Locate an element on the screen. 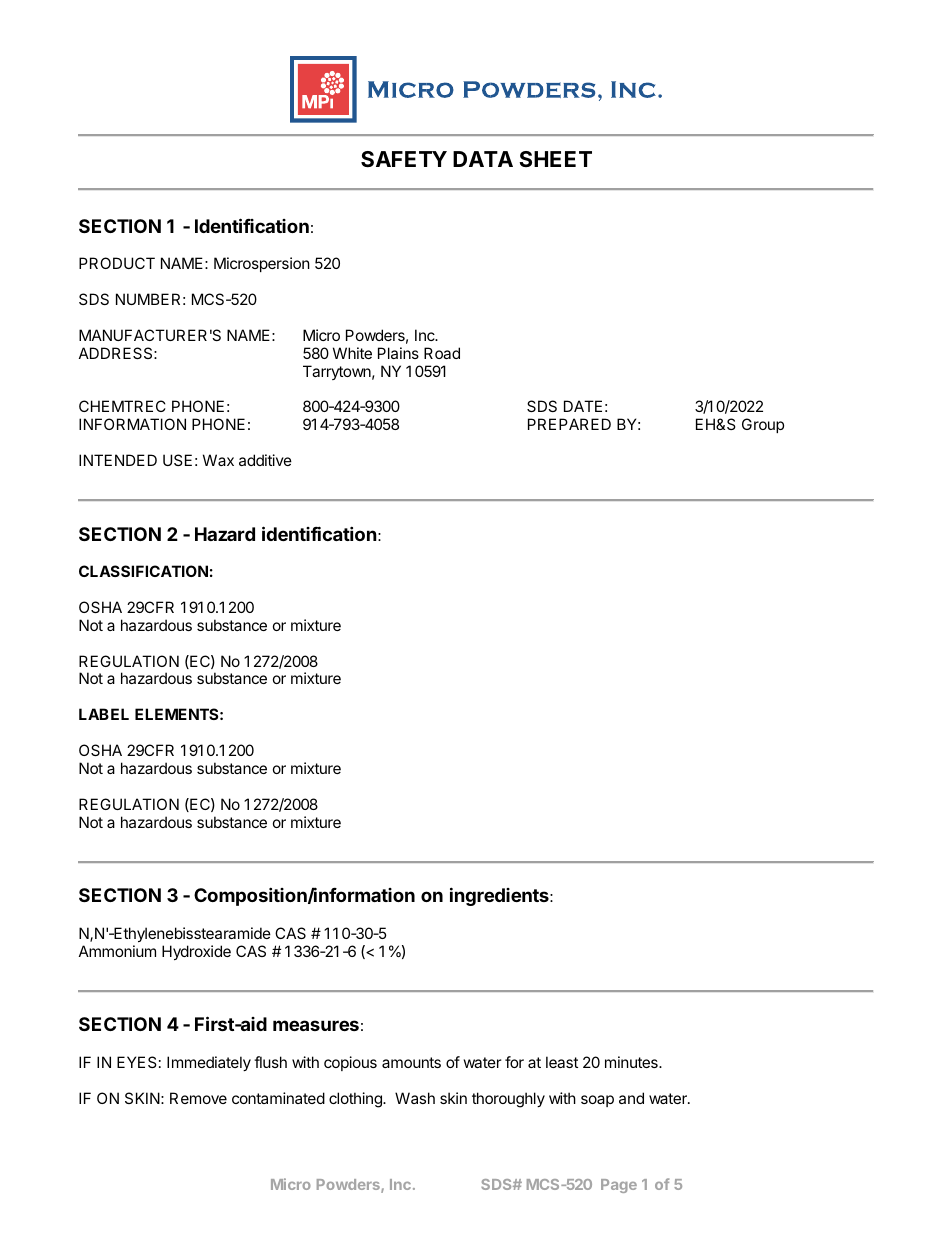 This screenshot has width=952, height=1233. CLASSIFICATION is located at coordinates (143, 571).
